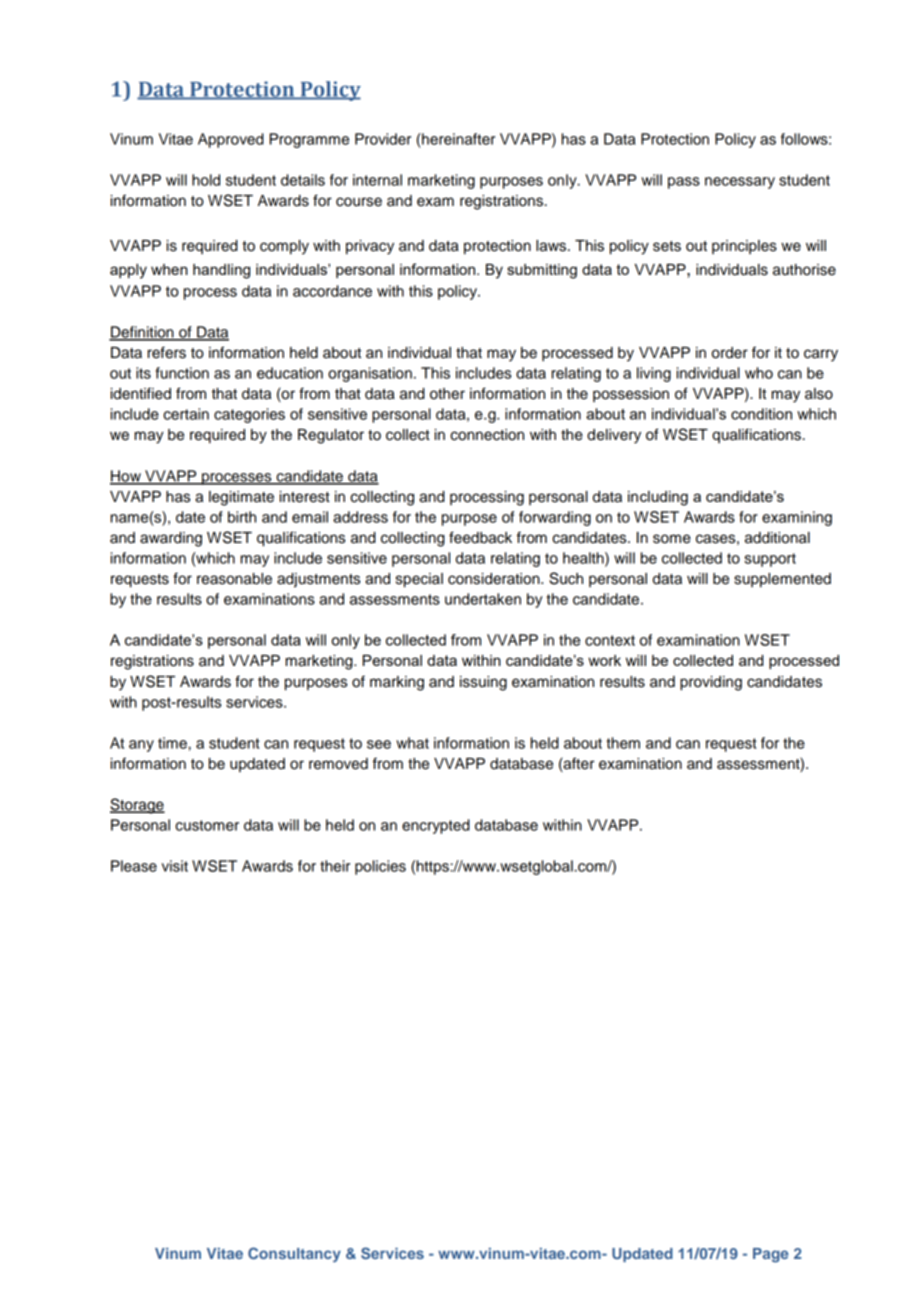 The height and width of the image is (1308, 924). What do you see at coordinates (740, 183) in the image?
I see `necessary` at bounding box center [740, 183].
